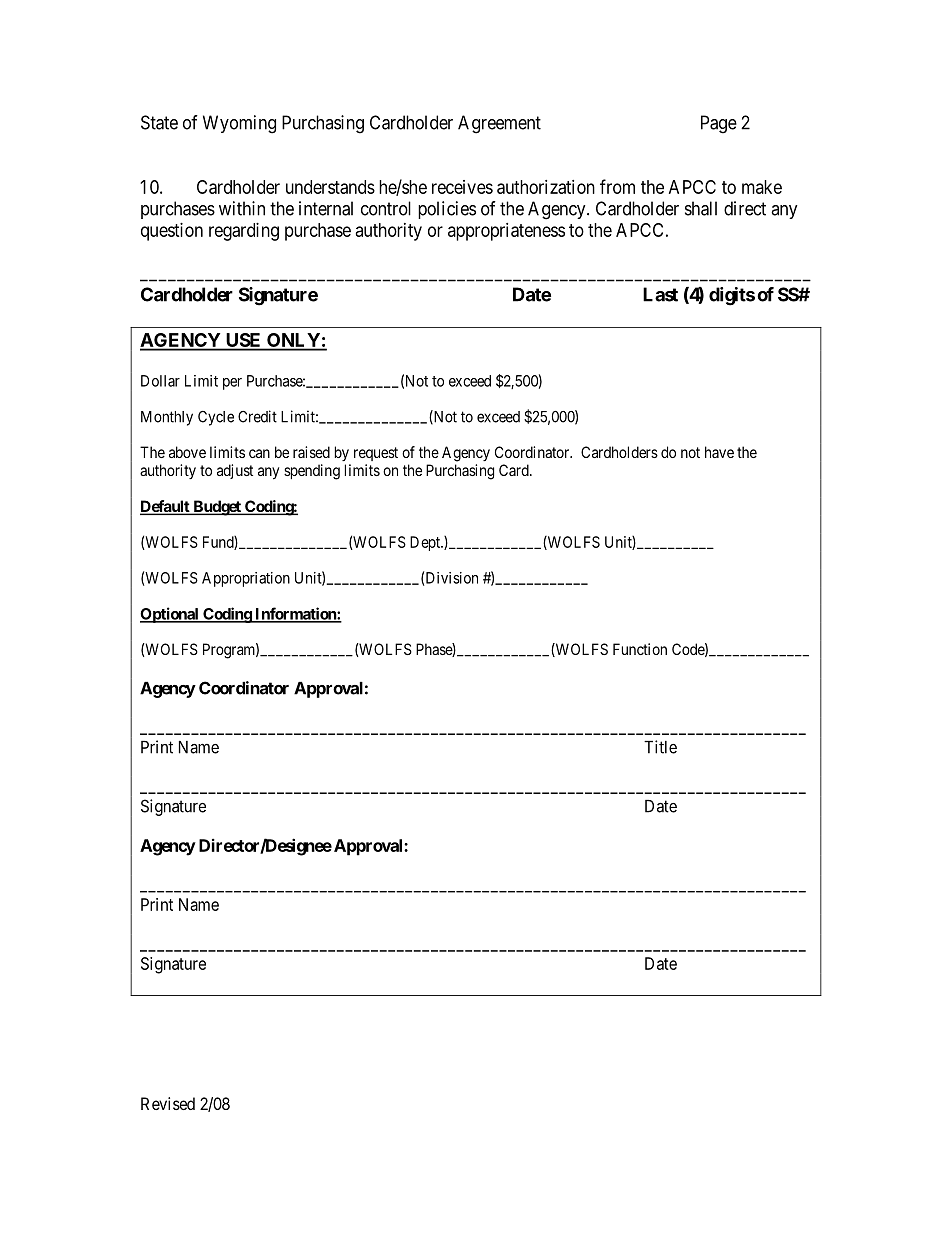  Describe the element at coordinates (239, 124) in the screenshot. I see `Wyoming` at that location.
